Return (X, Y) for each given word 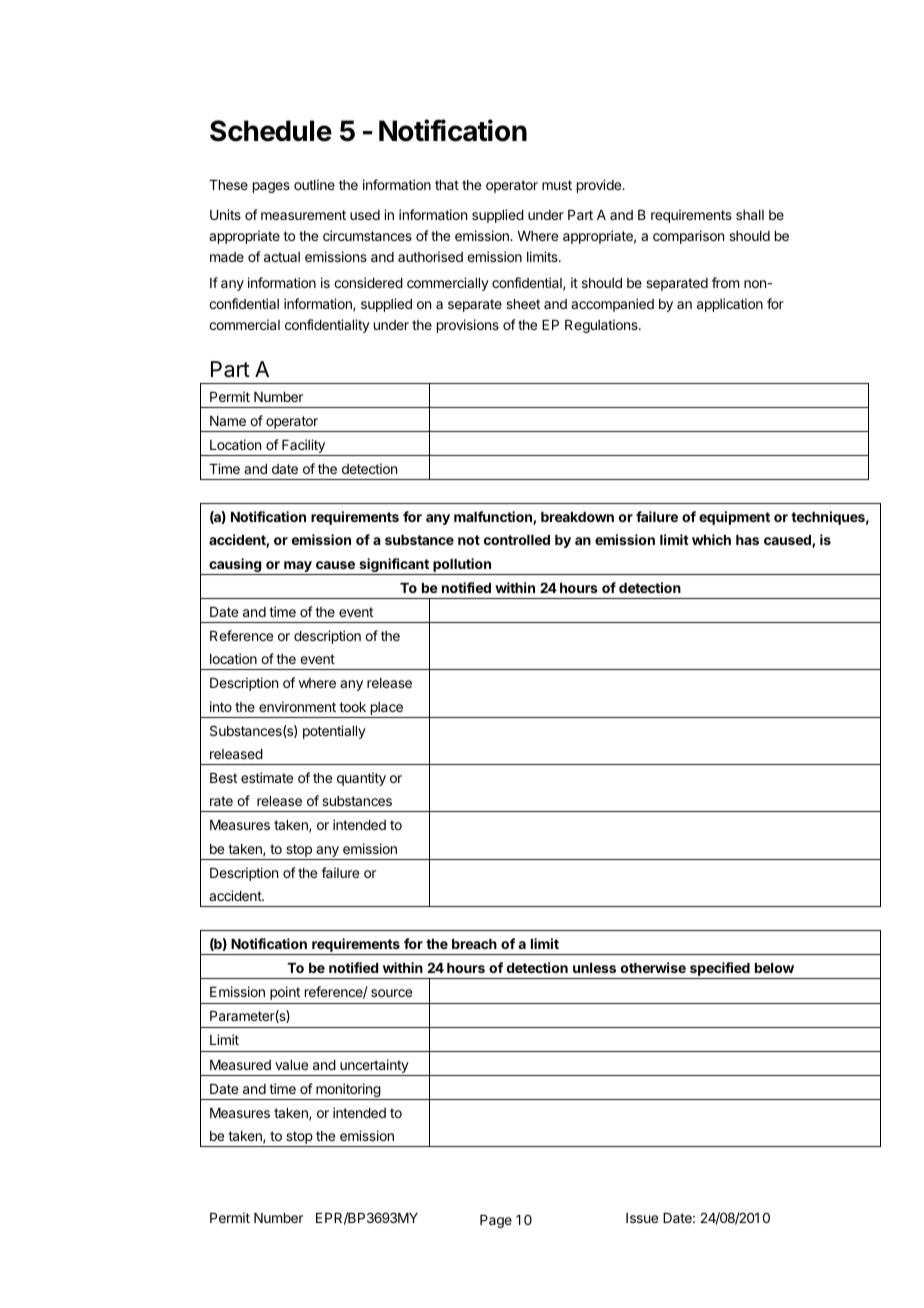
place (387, 708)
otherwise (653, 967)
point (285, 993)
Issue (642, 1218)
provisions (468, 326)
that (447, 185)
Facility (303, 447)
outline (314, 184)
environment (297, 706)
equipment (734, 518)
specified (720, 970)
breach (474, 944)
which (711, 539)
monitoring (348, 1091)
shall (750, 215)
